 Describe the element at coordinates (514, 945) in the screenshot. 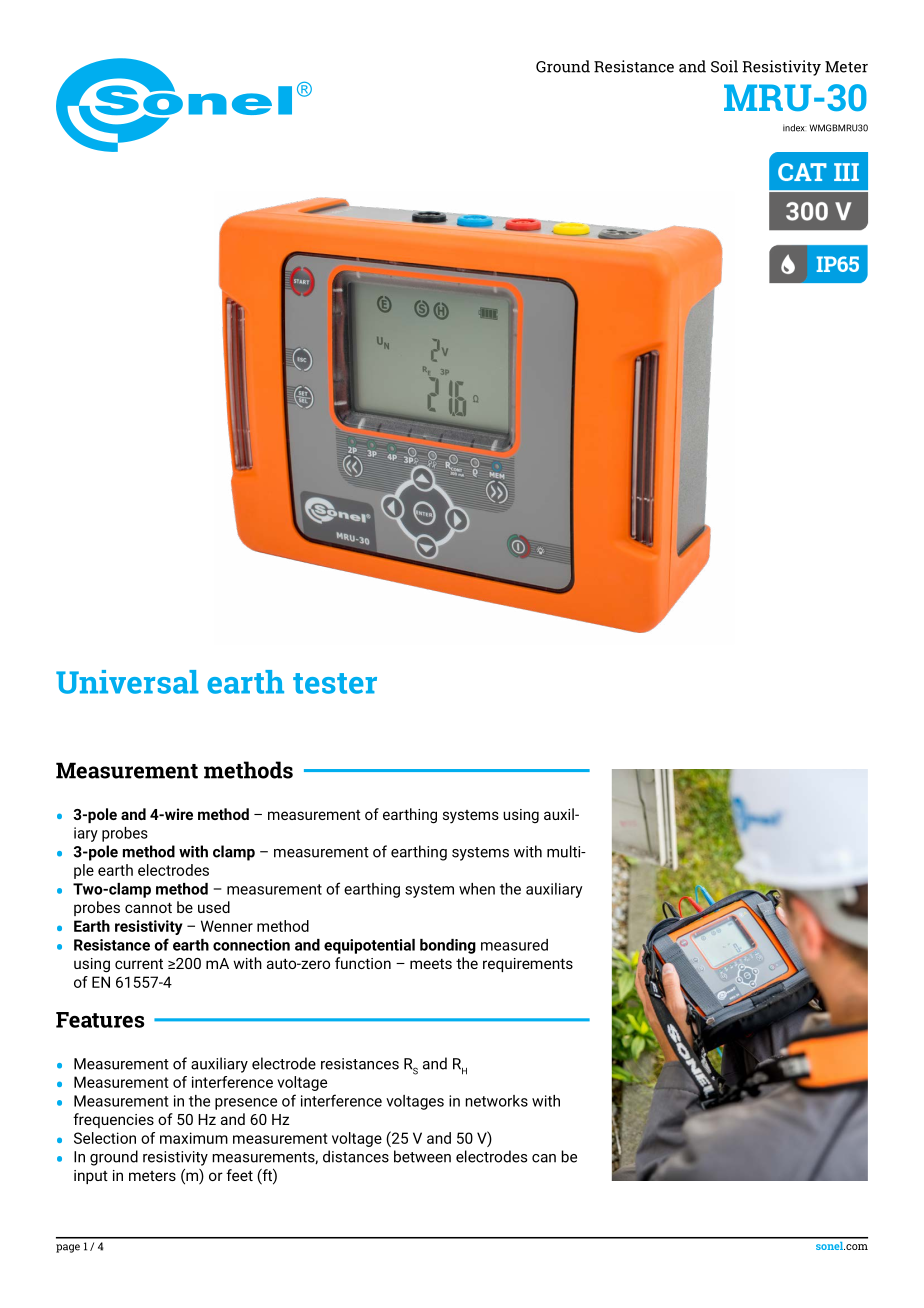

I see `measured` at that location.
